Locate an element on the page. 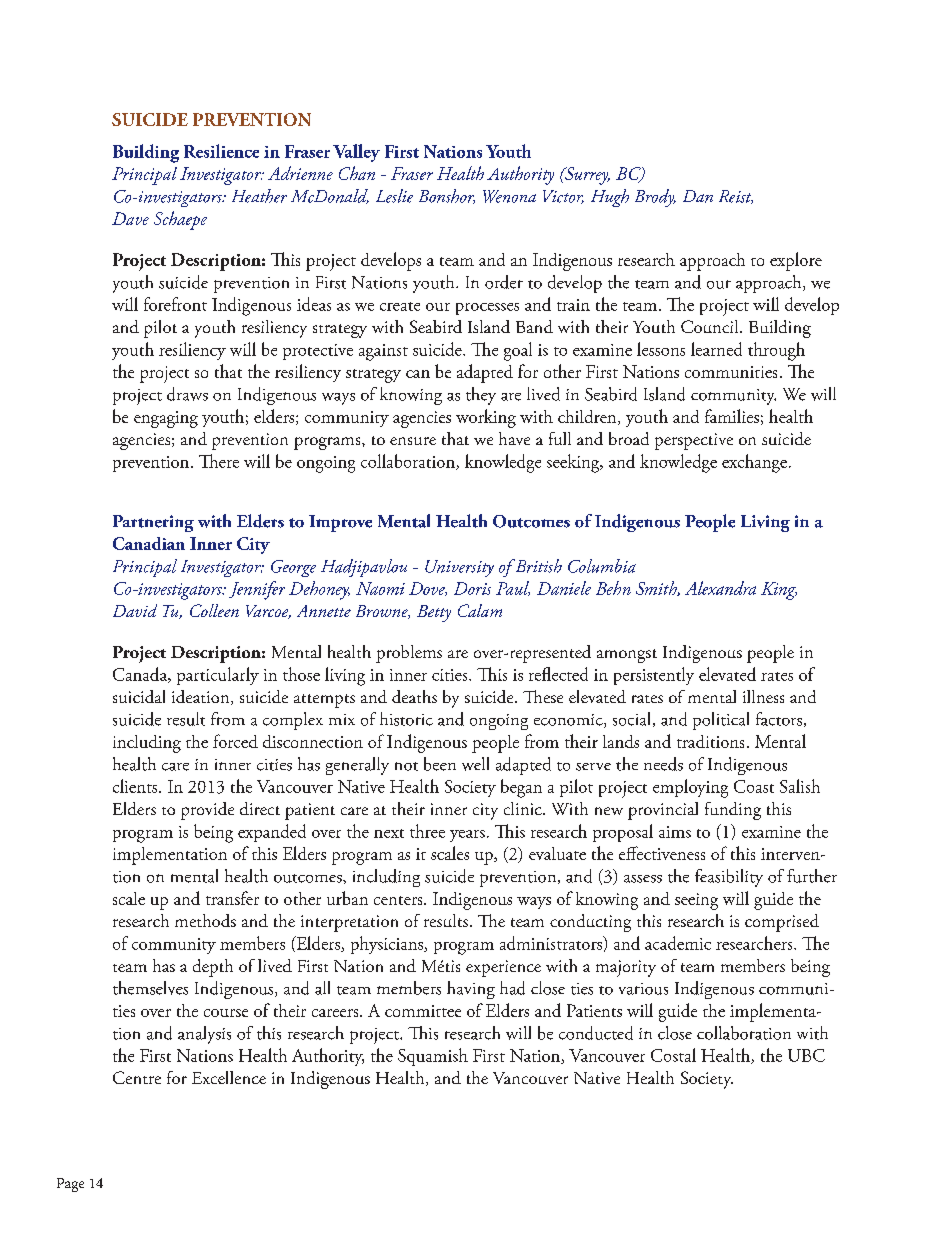 The height and width of the image is (1233, 952). provide is located at coordinates (207, 811).
